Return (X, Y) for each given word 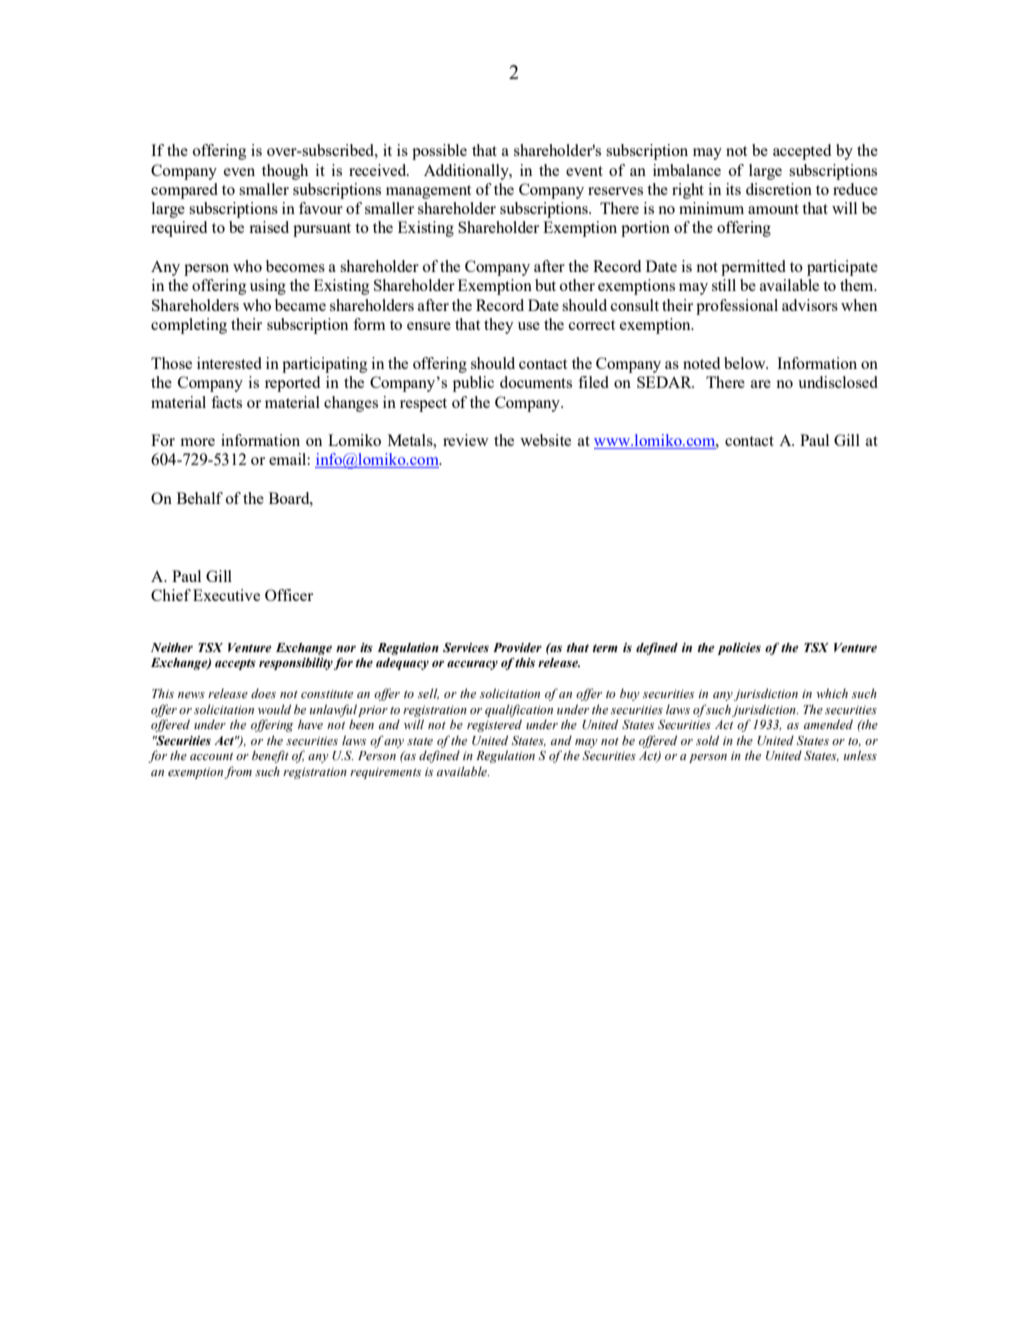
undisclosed (838, 382)
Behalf (200, 498)
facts (226, 402)
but (545, 285)
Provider (517, 647)
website (545, 440)
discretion (779, 189)
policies (739, 649)
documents (536, 382)
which (832, 693)
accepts (235, 664)
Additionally (467, 172)
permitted (753, 268)
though (285, 172)
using (268, 287)
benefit (270, 756)
